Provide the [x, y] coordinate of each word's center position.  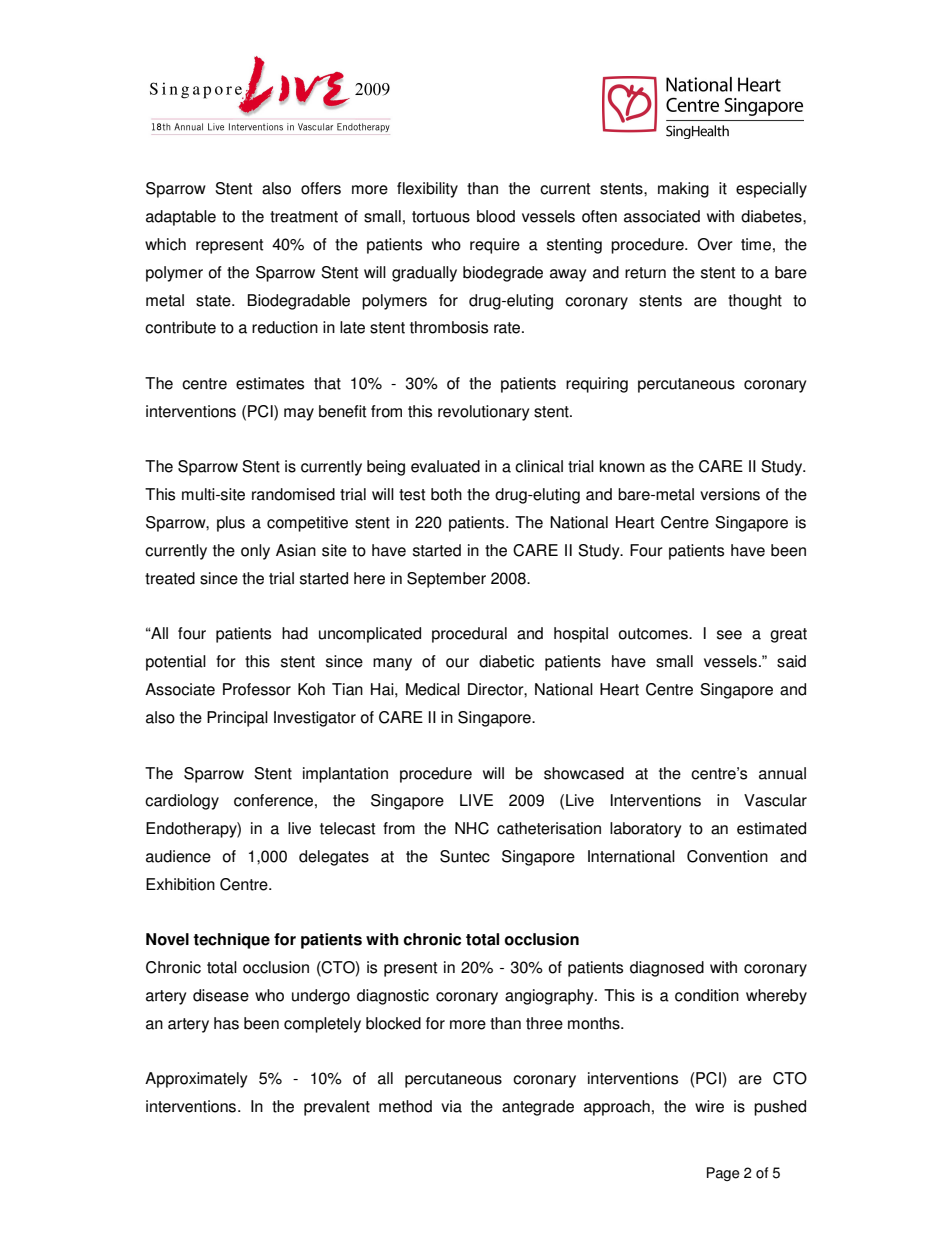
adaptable [181, 218]
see [729, 635]
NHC [472, 828]
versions [730, 494]
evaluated [445, 466]
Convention [727, 856]
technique [231, 941]
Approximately [196, 1080]
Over [715, 244]
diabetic [506, 661]
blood [496, 216]
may [299, 414]
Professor [257, 689]
